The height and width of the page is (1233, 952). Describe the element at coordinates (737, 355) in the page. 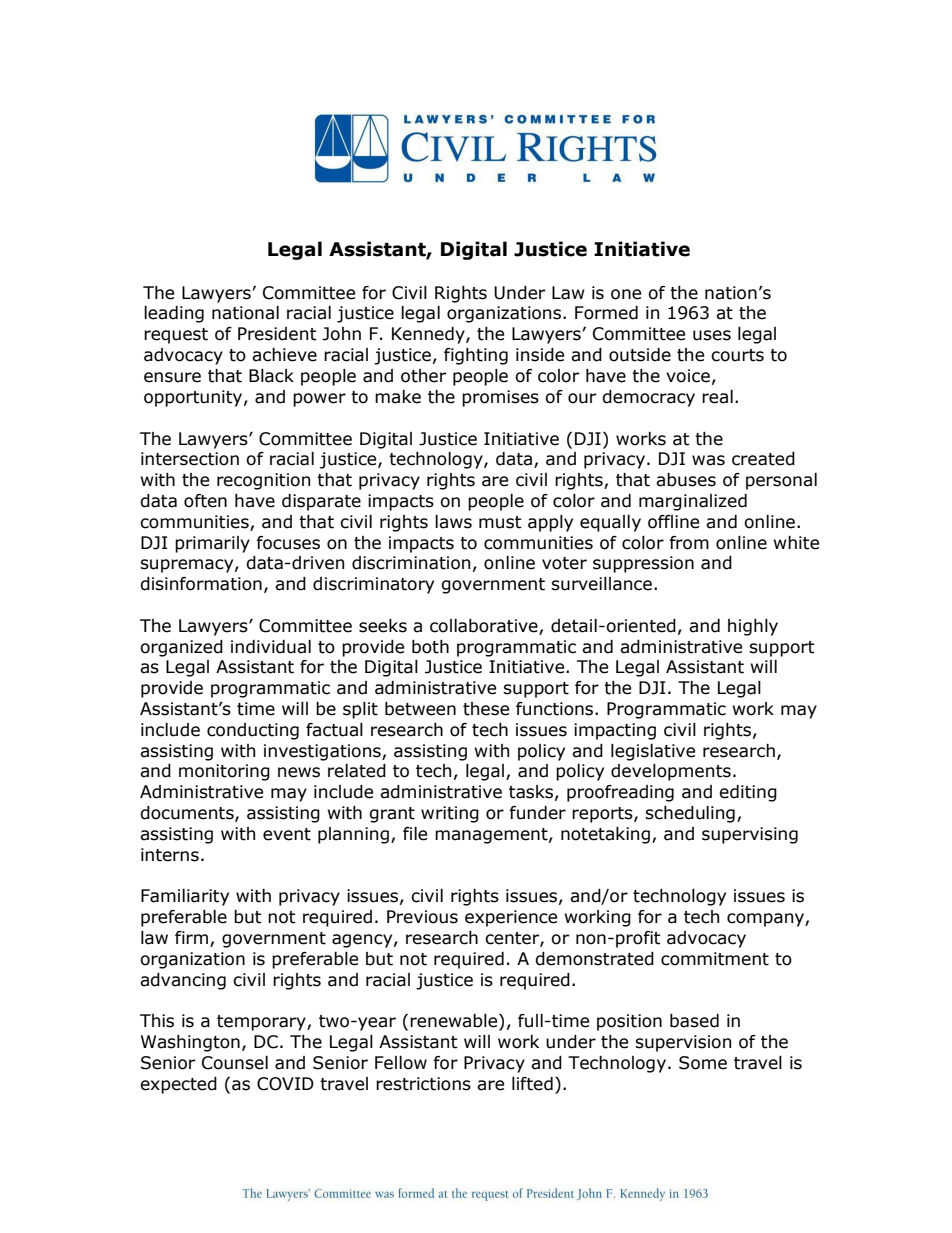

I see `courts` at that location.
